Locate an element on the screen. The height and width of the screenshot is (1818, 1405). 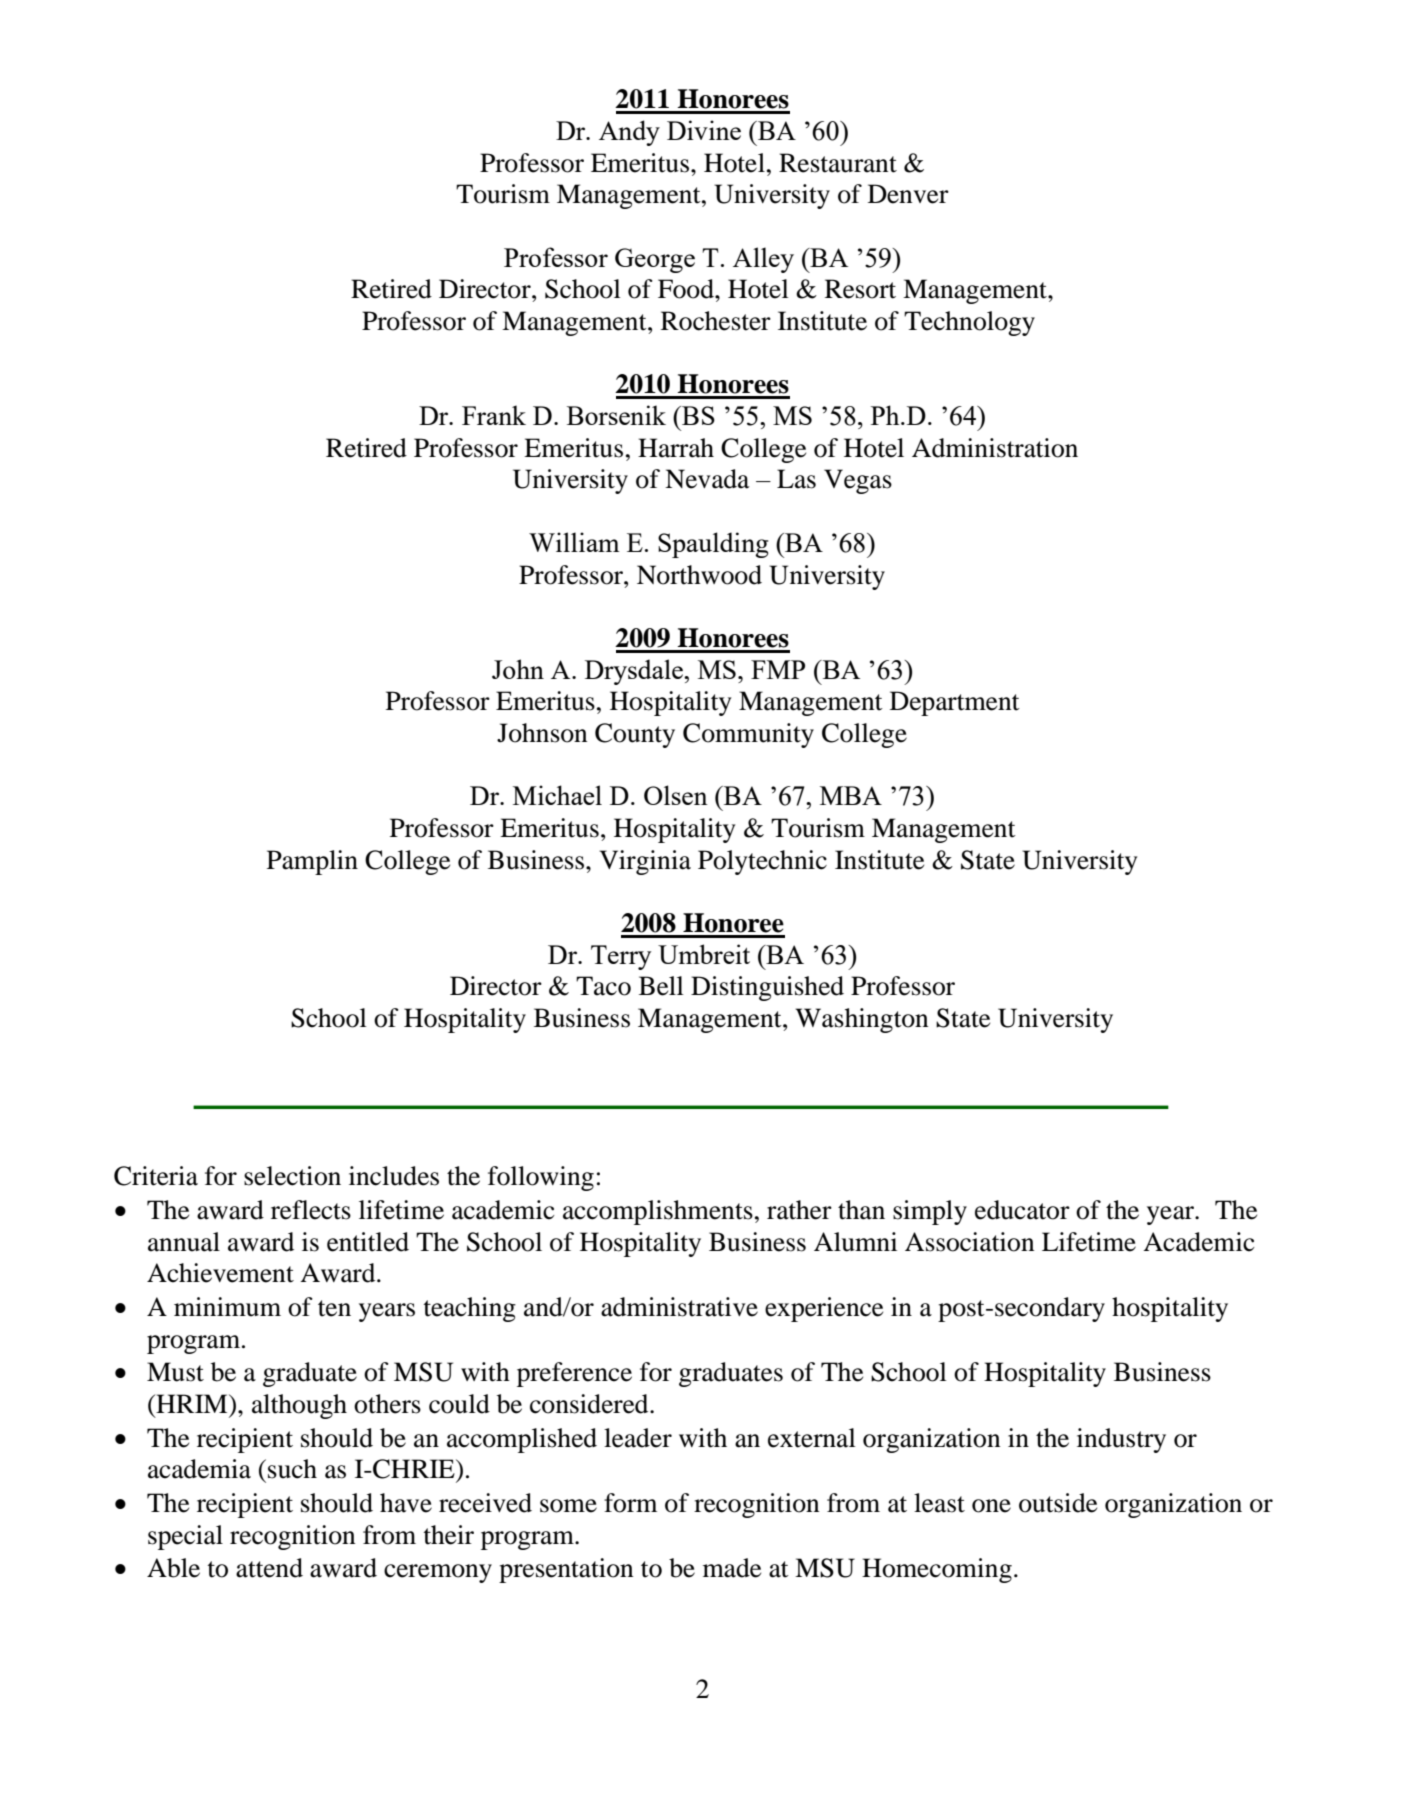
Andy is located at coordinates (629, 133).
